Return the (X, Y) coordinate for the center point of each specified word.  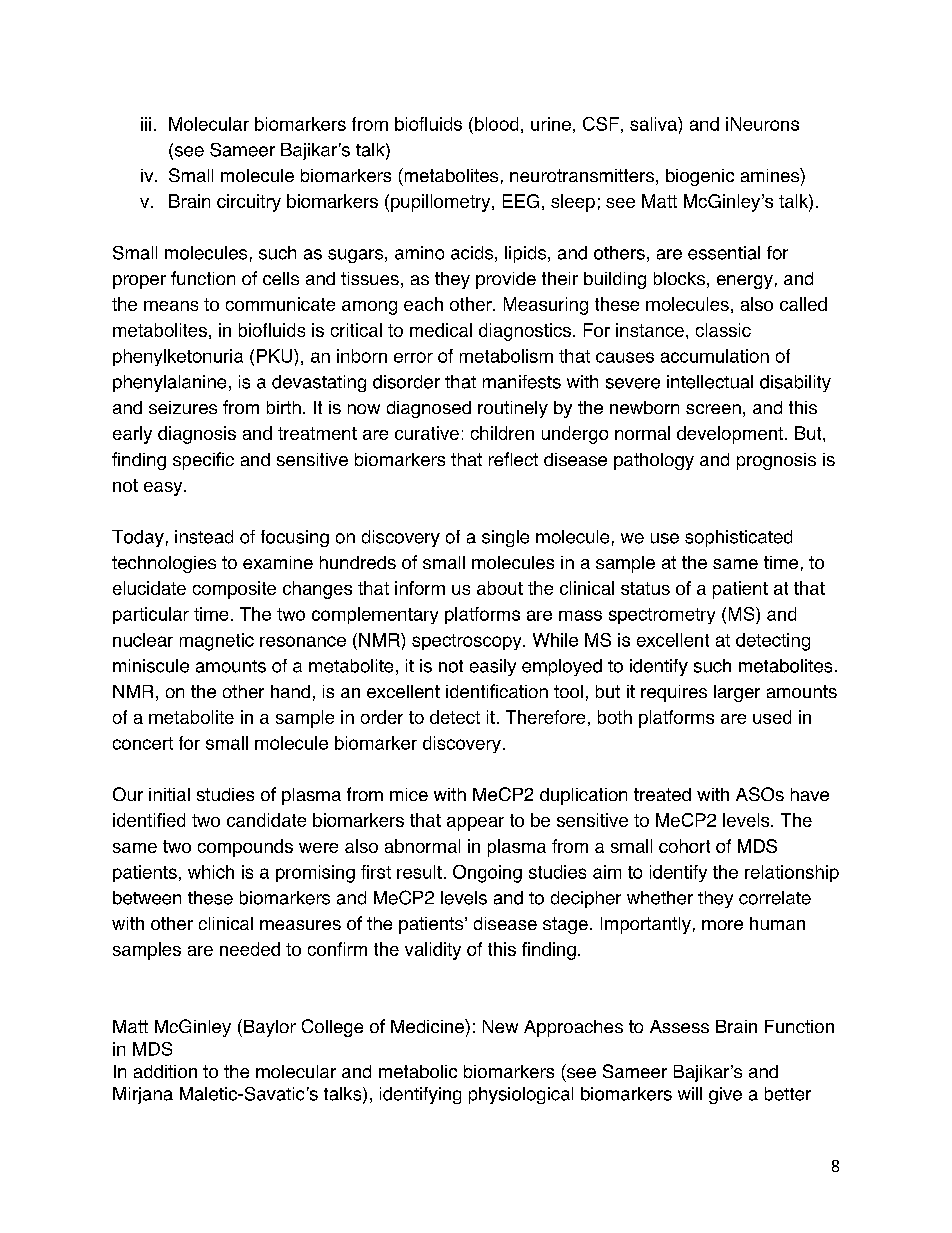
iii (146, 124)
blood (496, 124)
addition (165, 1071)
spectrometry (662, 616)
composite (234, 590)
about (500, 588)
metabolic (418, 1071)
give (725, 1095)
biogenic (700, 177)
